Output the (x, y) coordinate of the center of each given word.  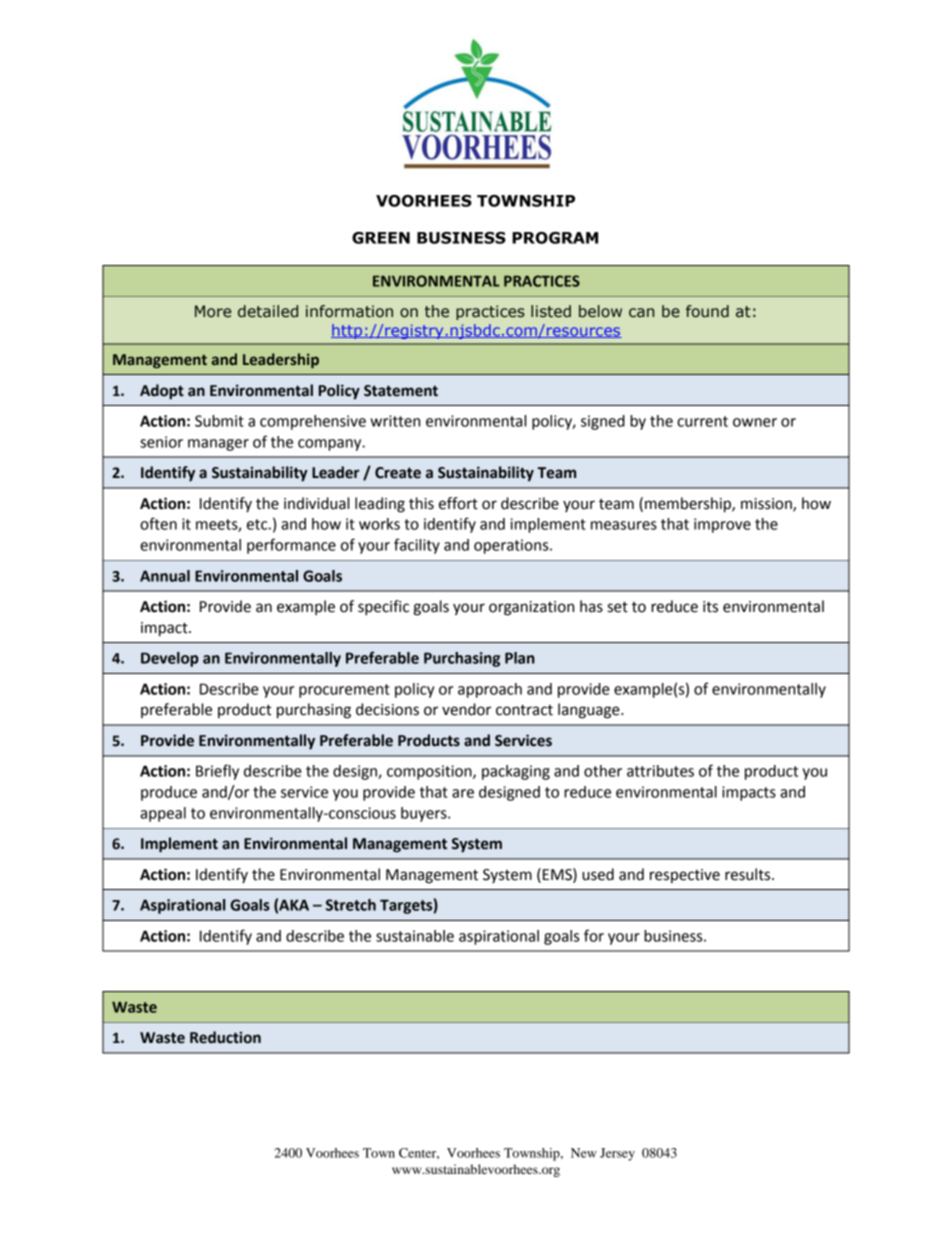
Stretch (351, 905)
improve (722, 525)
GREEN (381, 238)
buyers (425, 814)
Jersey (617, 1154)
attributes (660, 771)
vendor (466, 709)
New (584, 1153)
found (707, 311)
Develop (170, 659)
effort (458, 503)
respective (685, 876)
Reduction (225, 1037)
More (213, 311)
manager (218, 445)
